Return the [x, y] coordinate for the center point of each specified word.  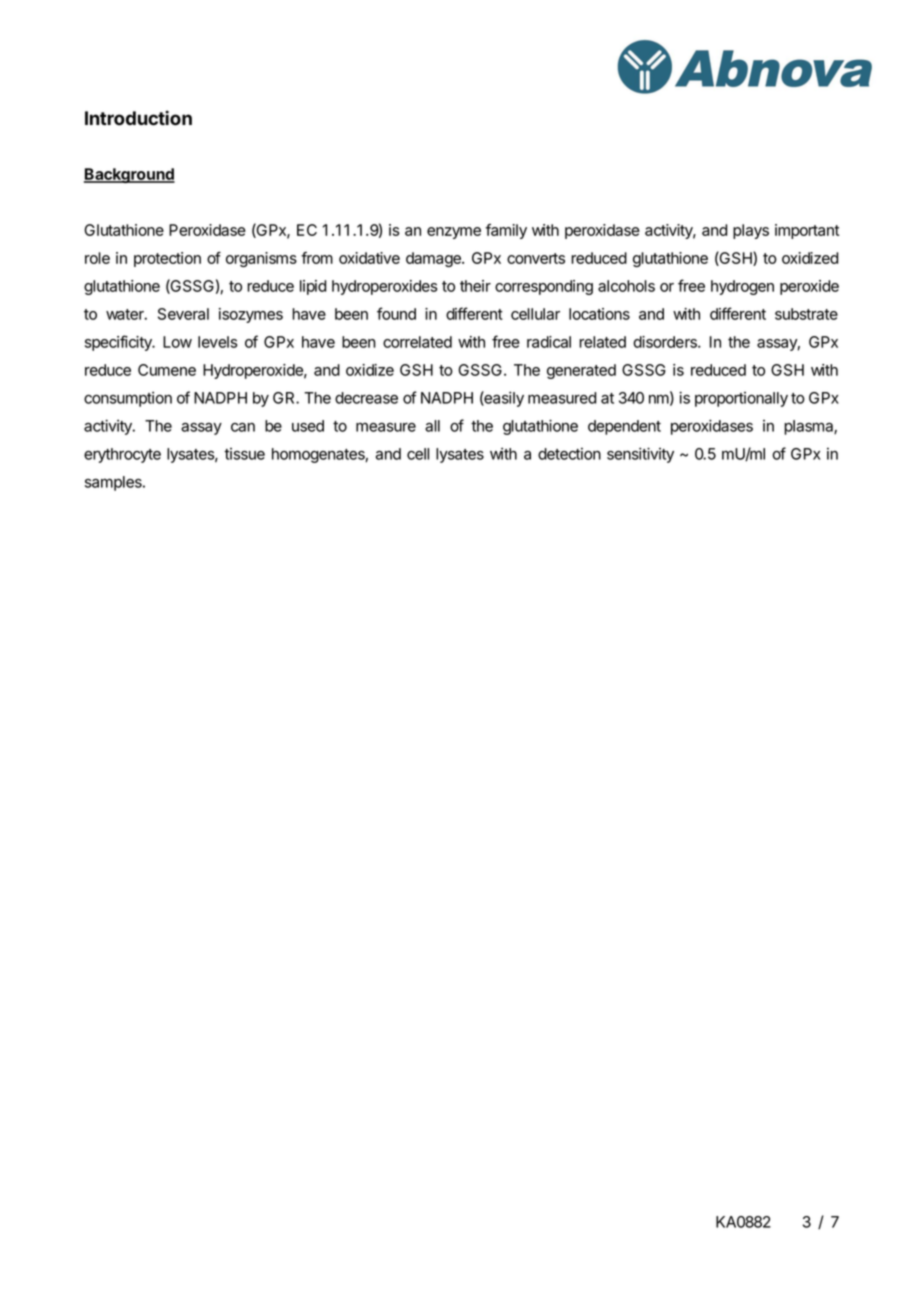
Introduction [138, 118]
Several [183, 314]
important [807, 231]
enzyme [454, 233]
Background [129, 175]
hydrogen [742, 287]
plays [751, 231]
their [475, 286]
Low [177, 342]
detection [569, 454]
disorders [666, 342]
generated [581, 371]
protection [167, 259]
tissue [244, 454]
